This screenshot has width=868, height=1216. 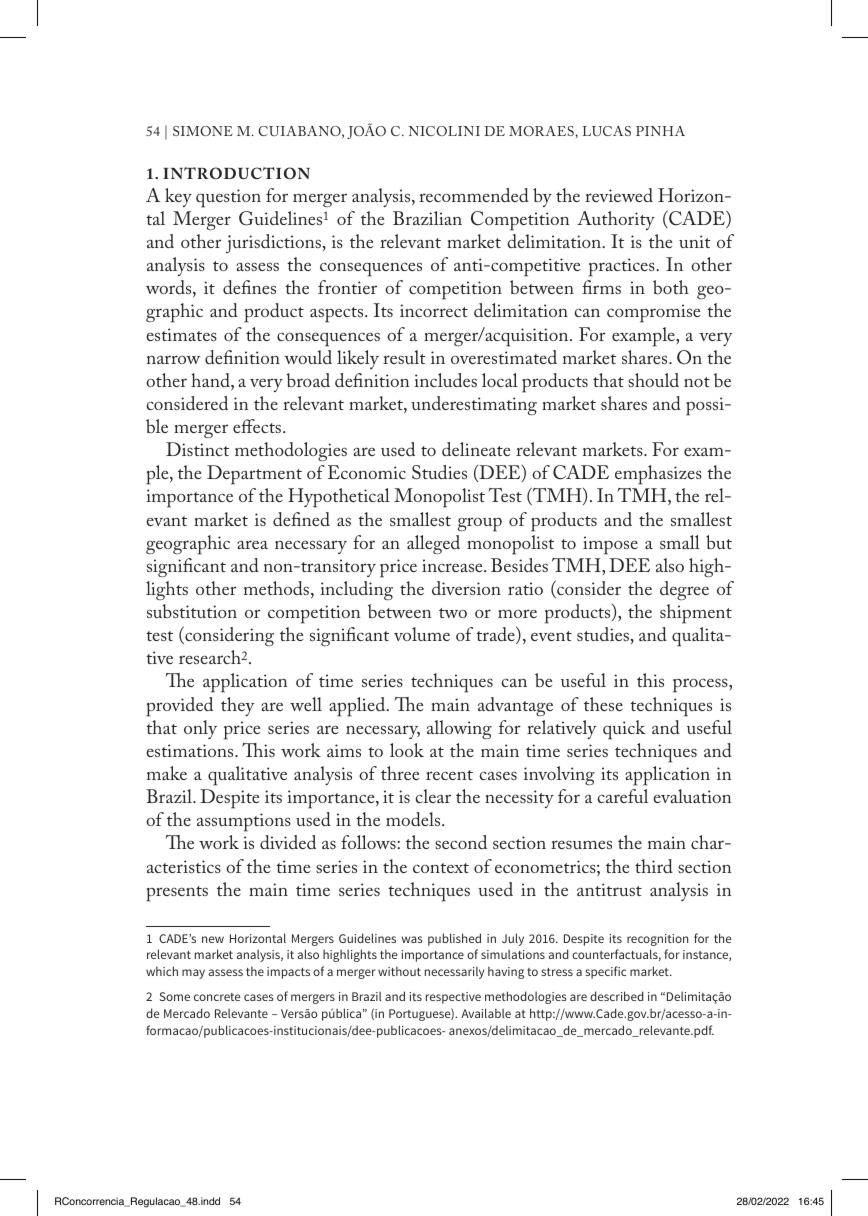 I want to click on quick, so click(x=624, y=730).
